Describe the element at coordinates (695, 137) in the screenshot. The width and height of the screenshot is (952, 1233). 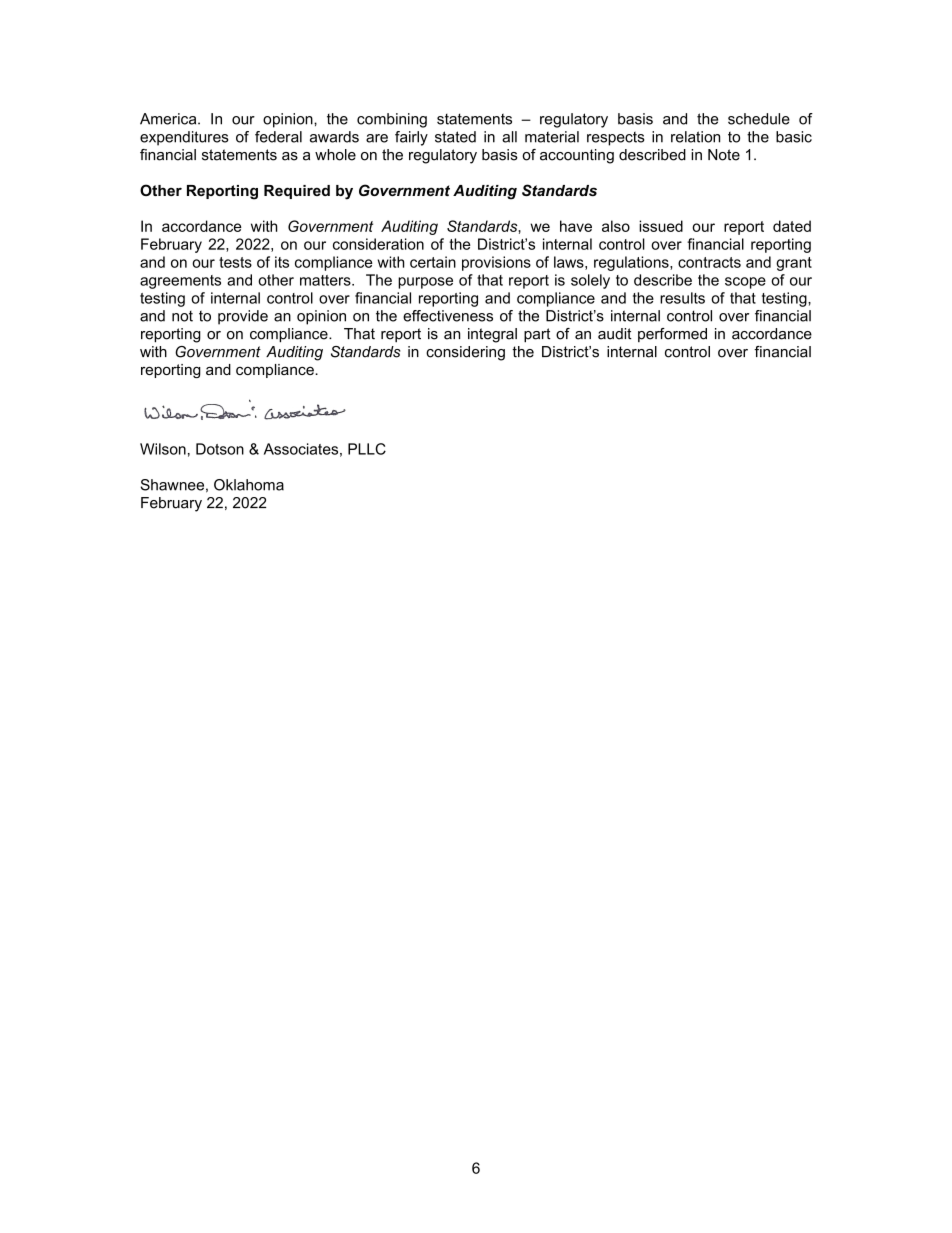
I see `relation` at that location.
